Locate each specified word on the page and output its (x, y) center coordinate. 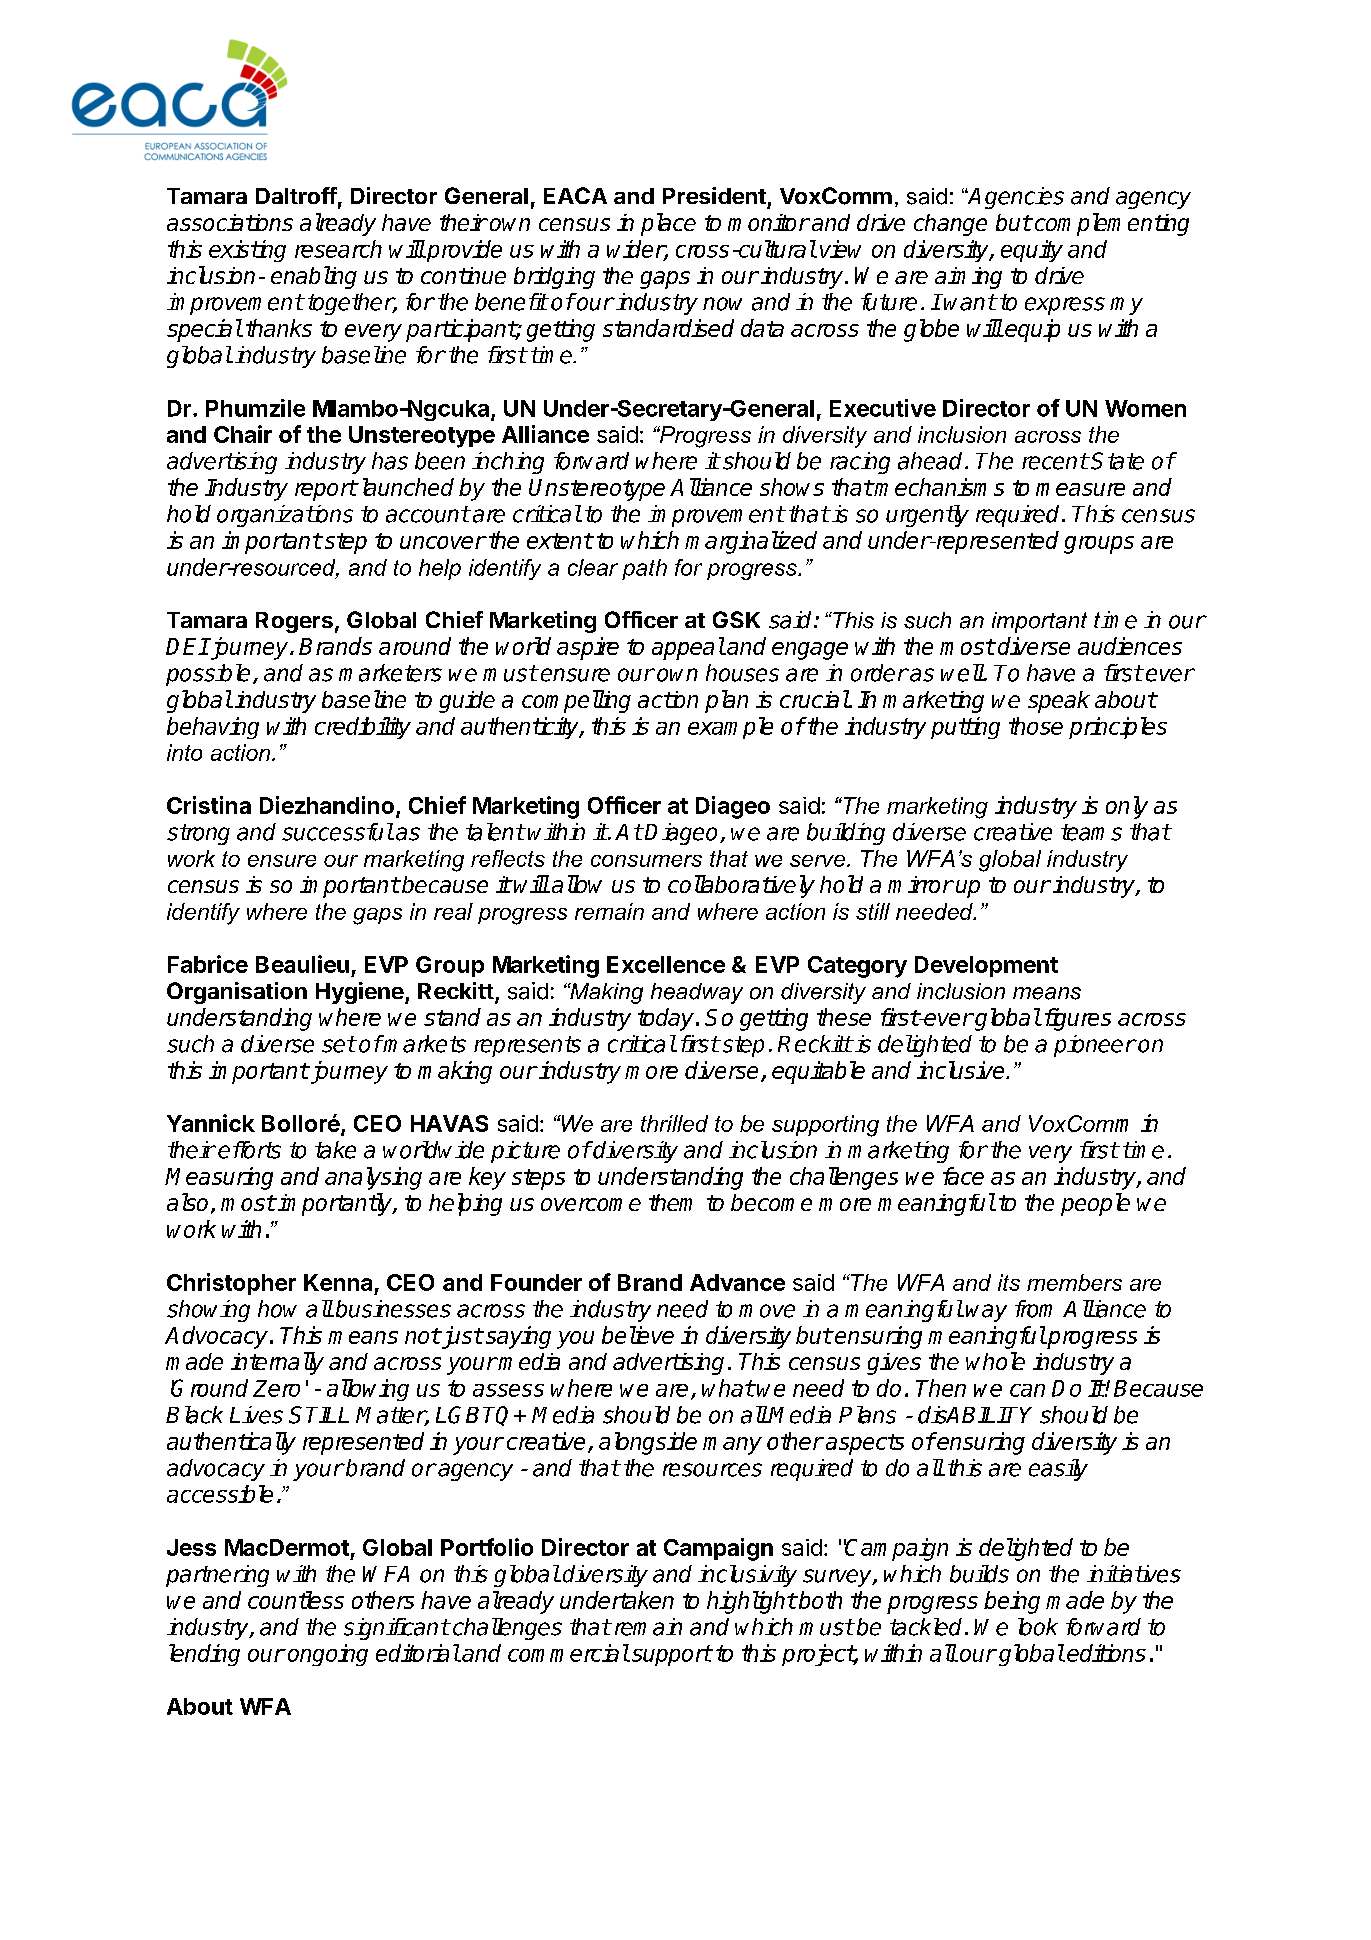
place (668, 224)
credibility (363, 728)
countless (296, 1600)
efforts (249, 1150)
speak (1059, 702)
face (963, 1176)
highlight (751, 1602)
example (730, 728)
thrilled (674, 1123)
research (338, 249)
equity (1032, 251)
